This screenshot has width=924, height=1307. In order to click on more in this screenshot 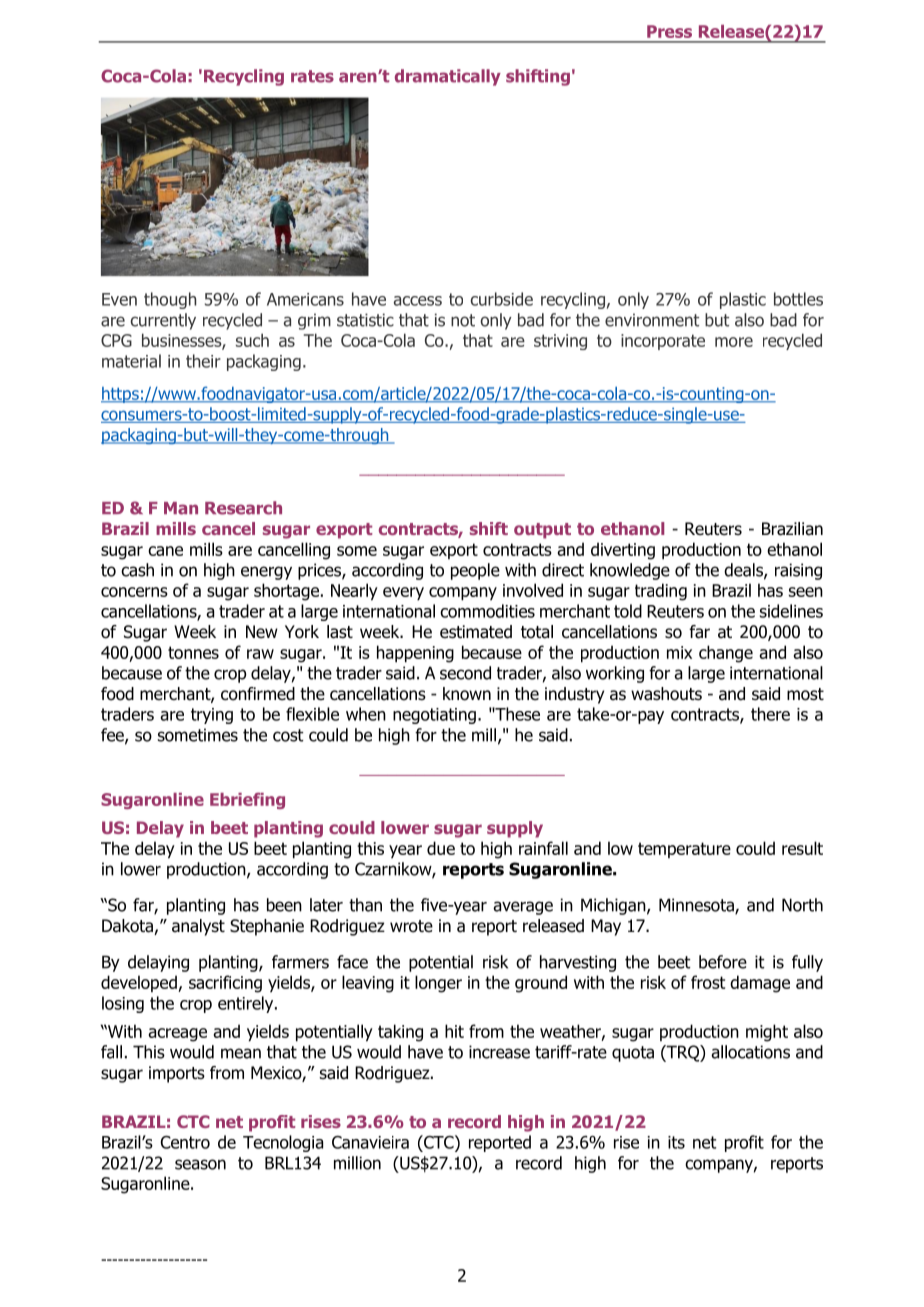, I will do `click(734, 342)`.
